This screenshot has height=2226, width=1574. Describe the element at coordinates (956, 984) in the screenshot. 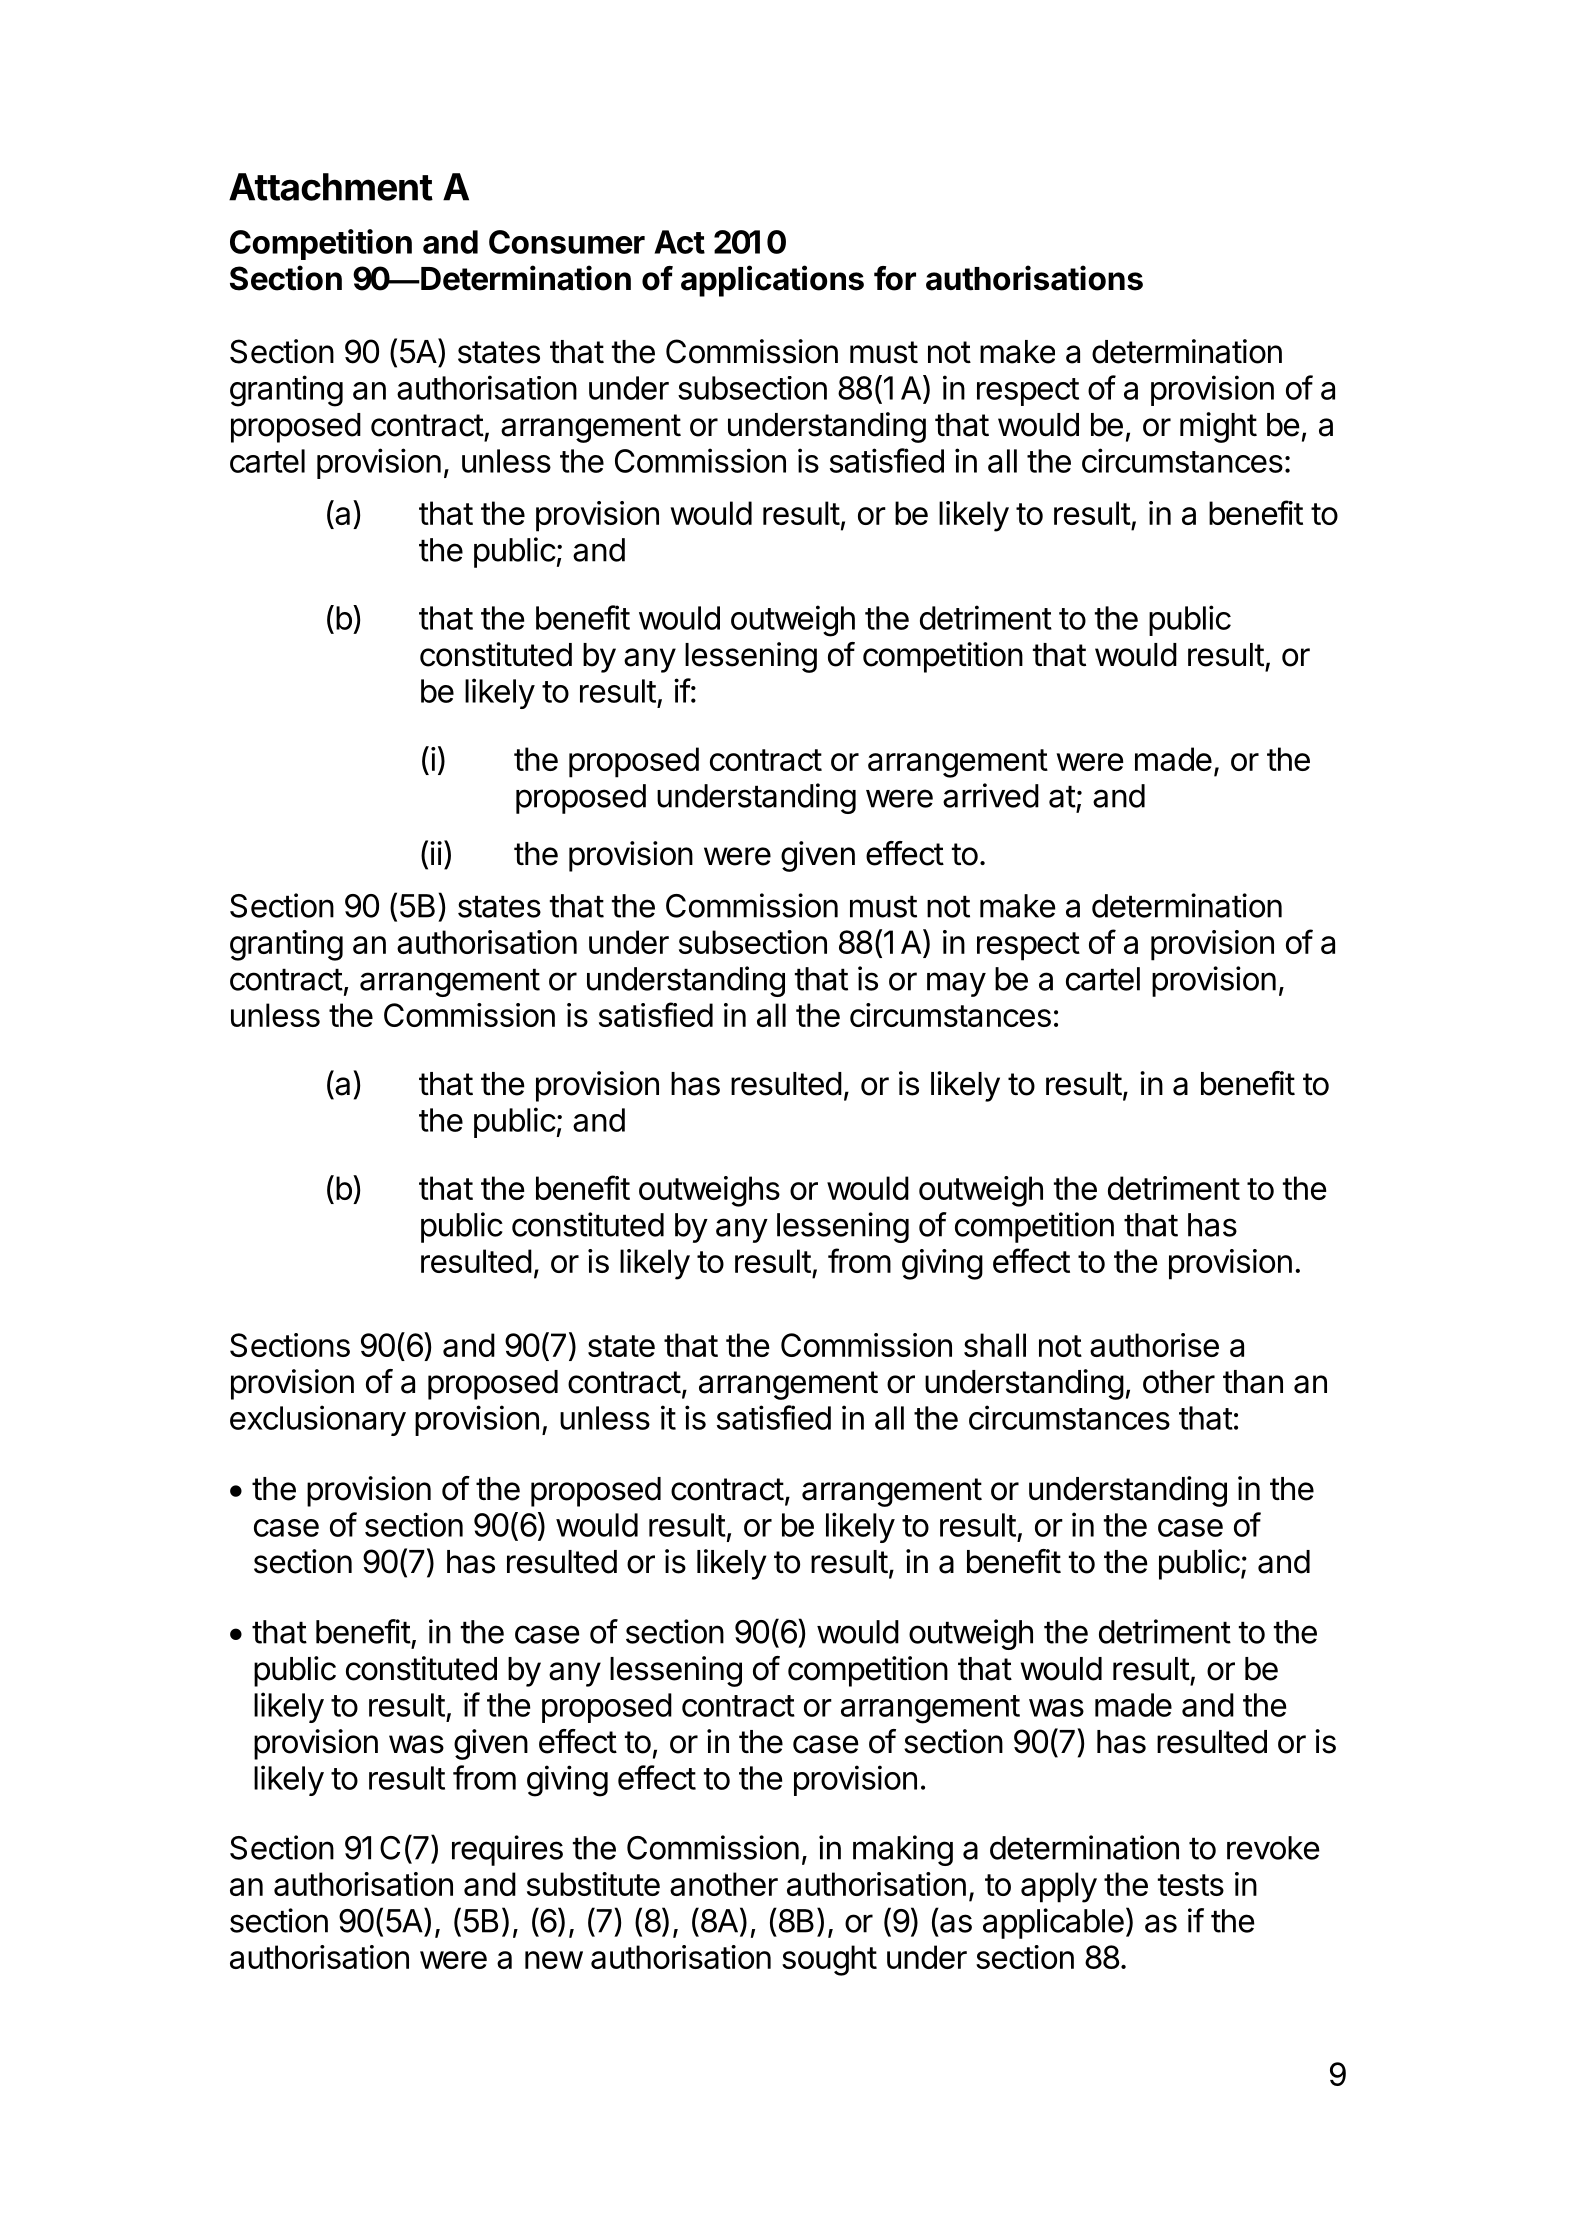

I see `may` at that location.
